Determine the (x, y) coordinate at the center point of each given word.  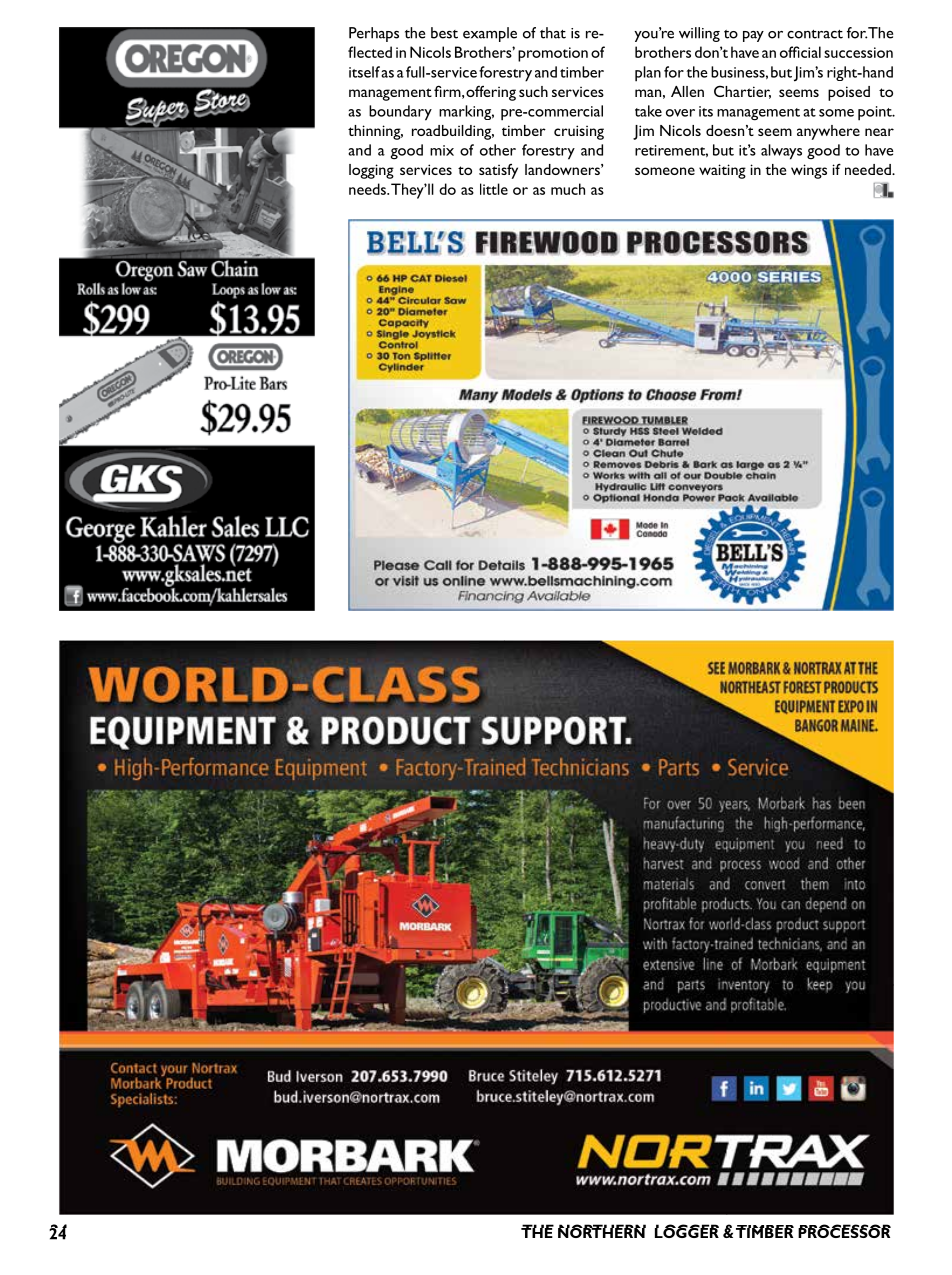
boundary (400, 113)
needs (368, 189)
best (444, 33)
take (648, 111)
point (876, 113)
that (553, 33)
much (568, 189)
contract (815, 34)
